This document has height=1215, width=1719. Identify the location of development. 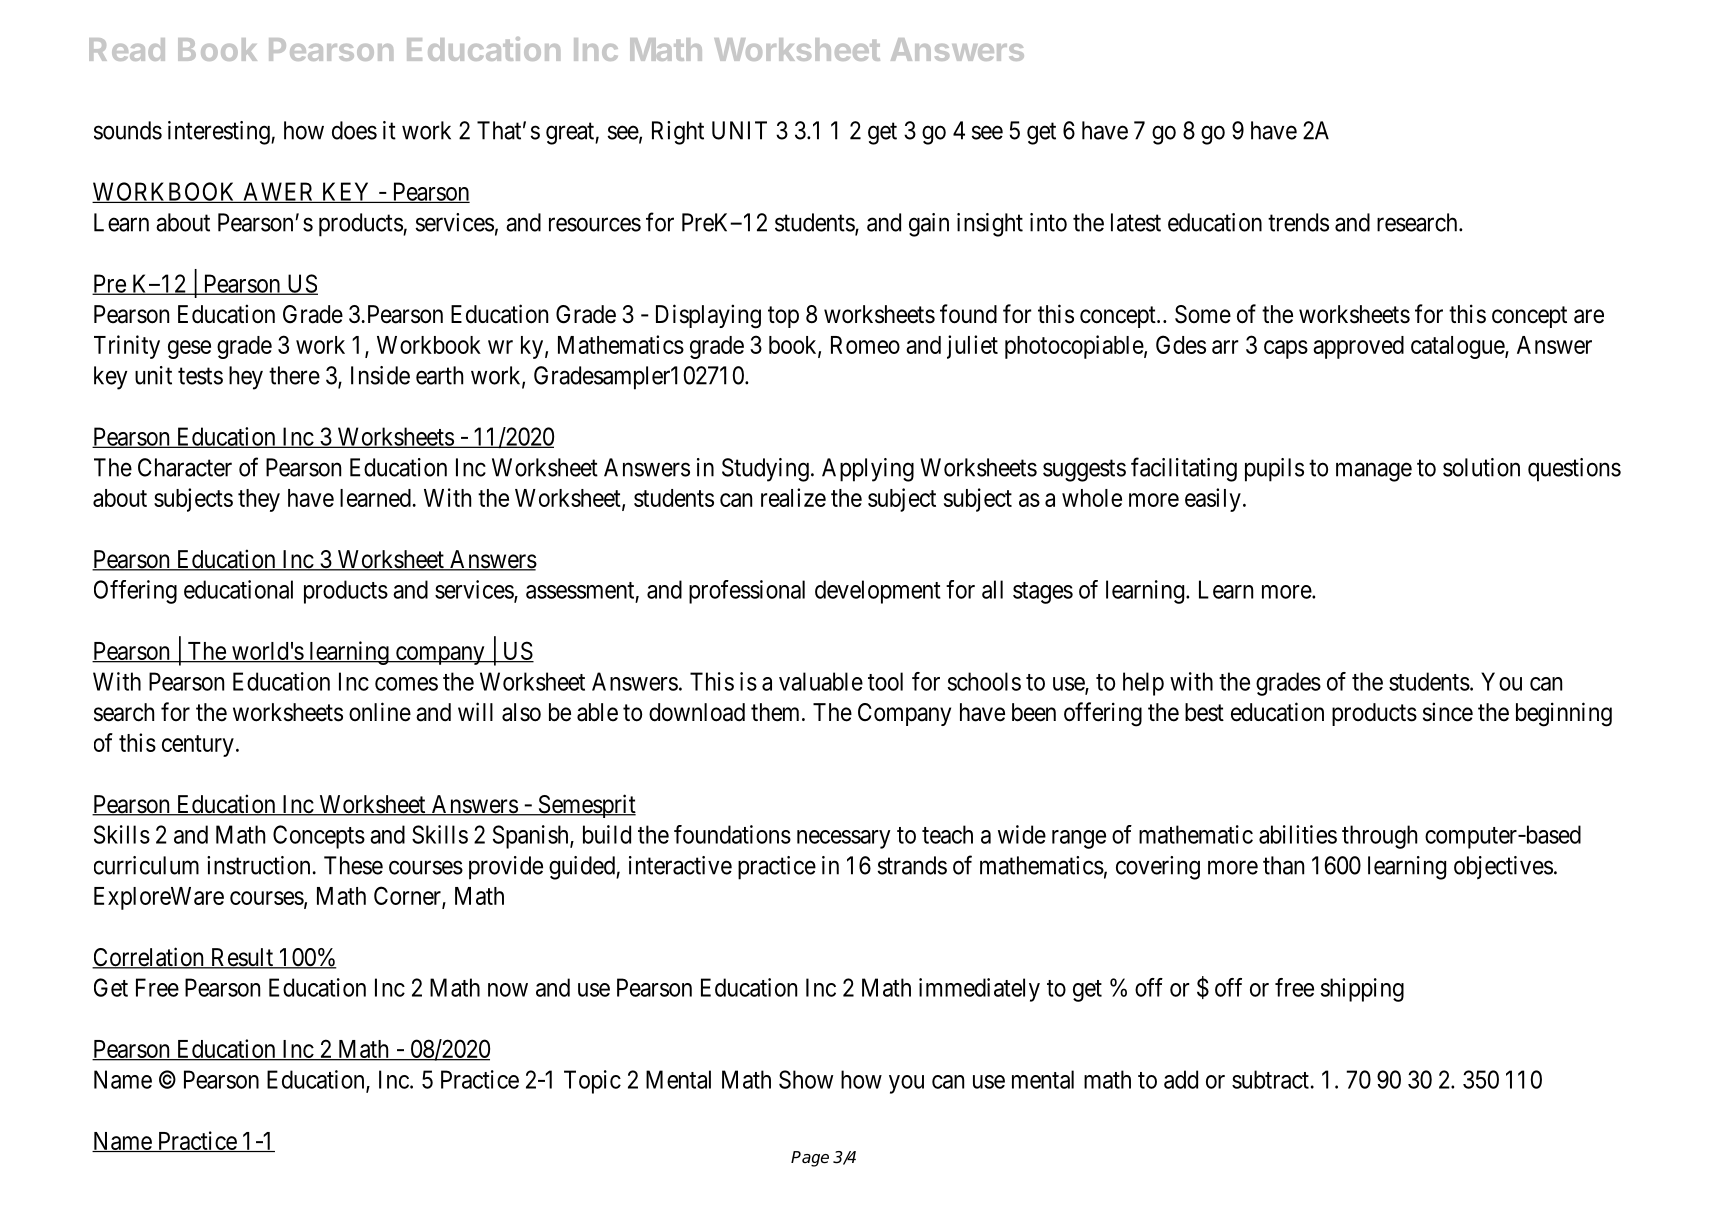
(878, 592).
